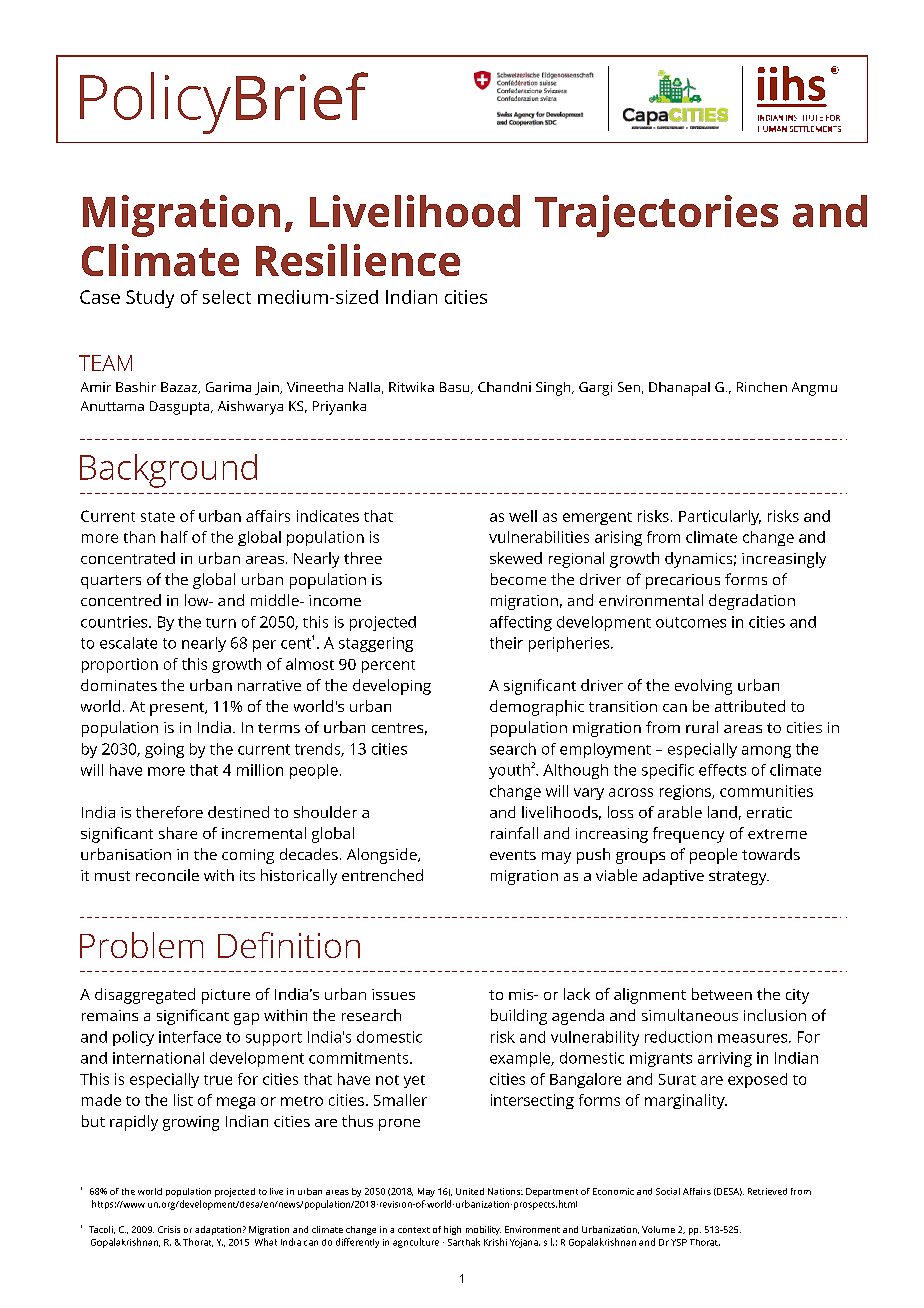  Describe the element at coordinates (516, 558) in the document. I see `skewed` at that location.
